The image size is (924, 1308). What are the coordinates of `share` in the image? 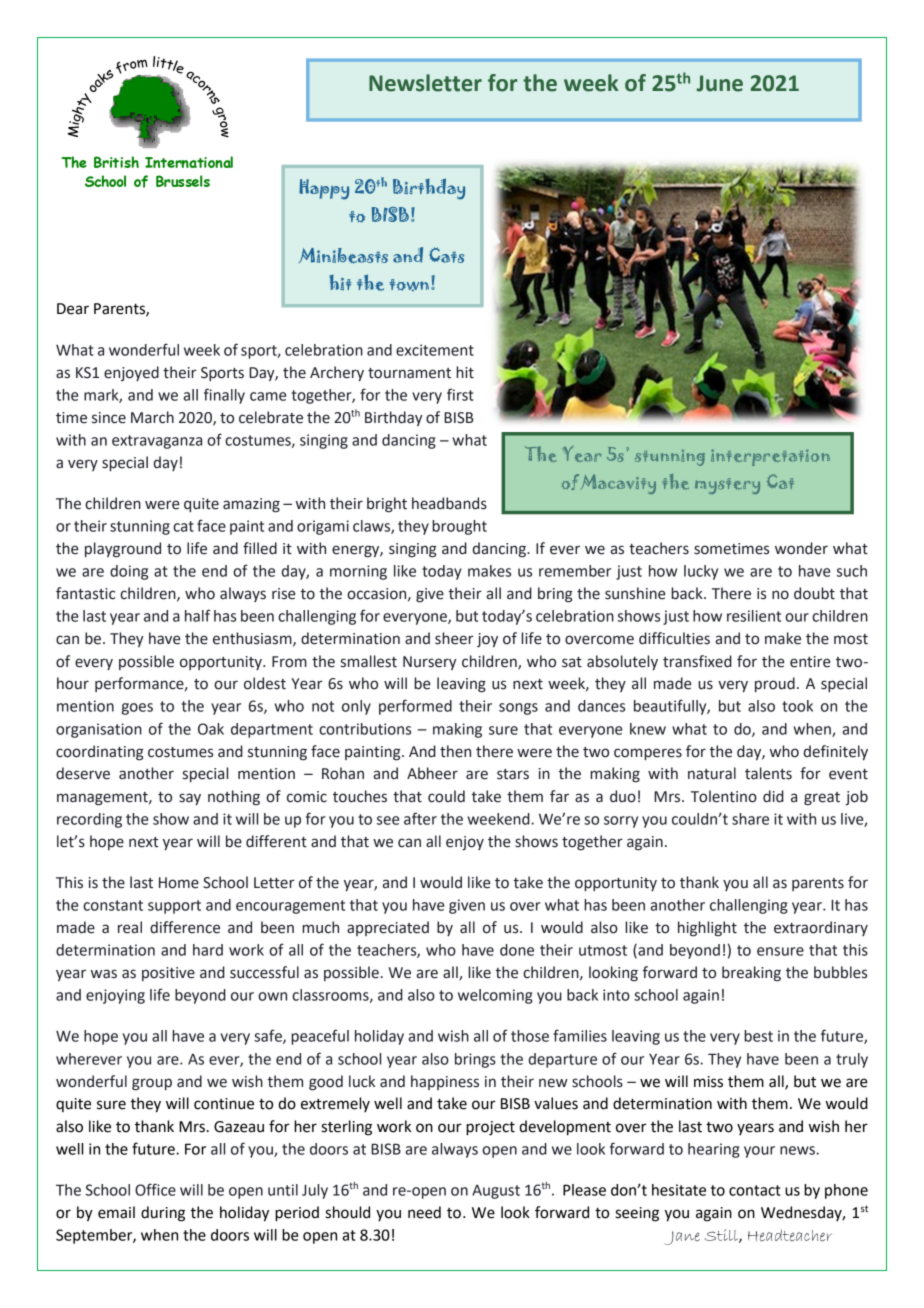 It's located at (750, 819).
